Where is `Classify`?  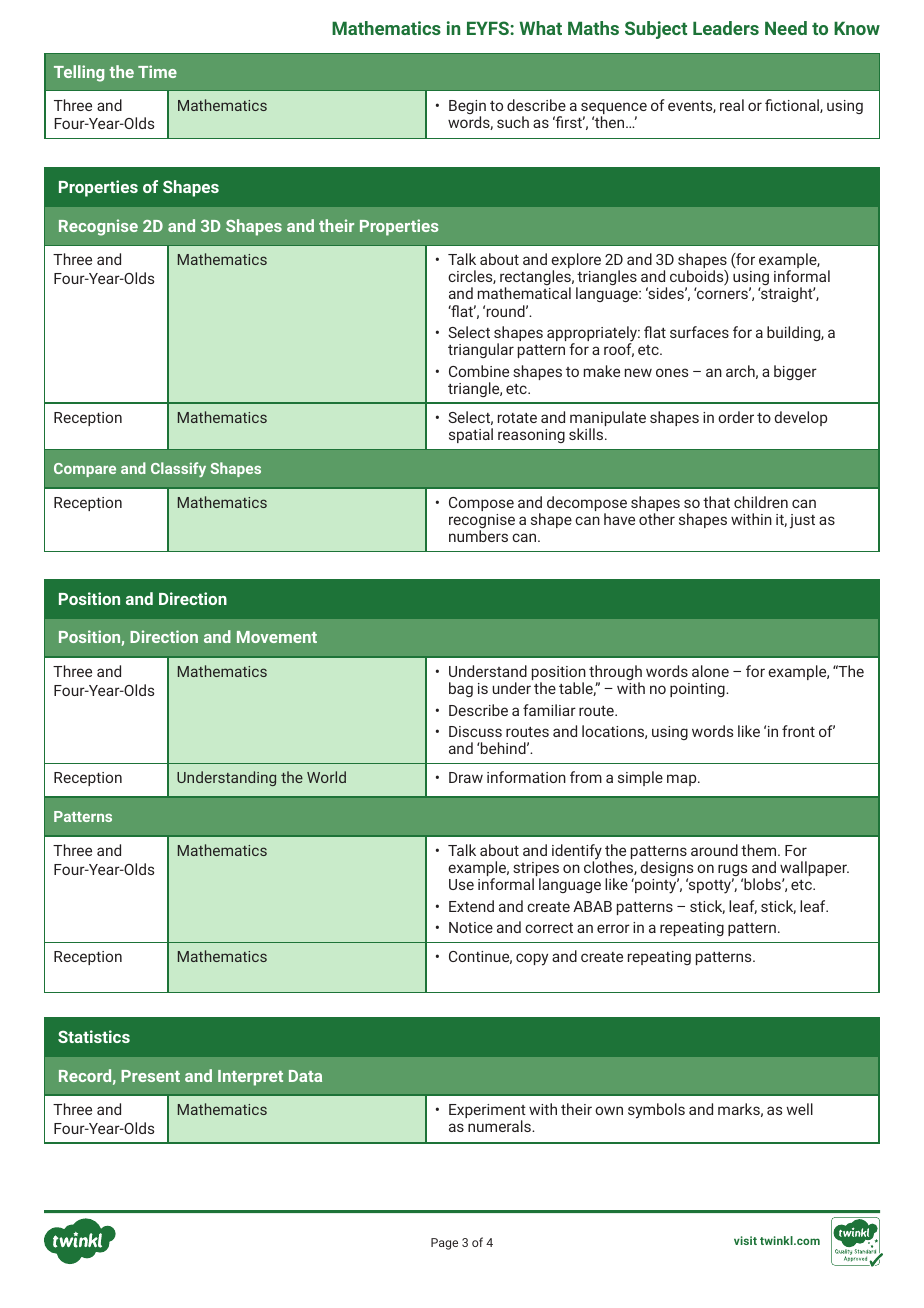
Classify is located at coordinates (178, 469).
